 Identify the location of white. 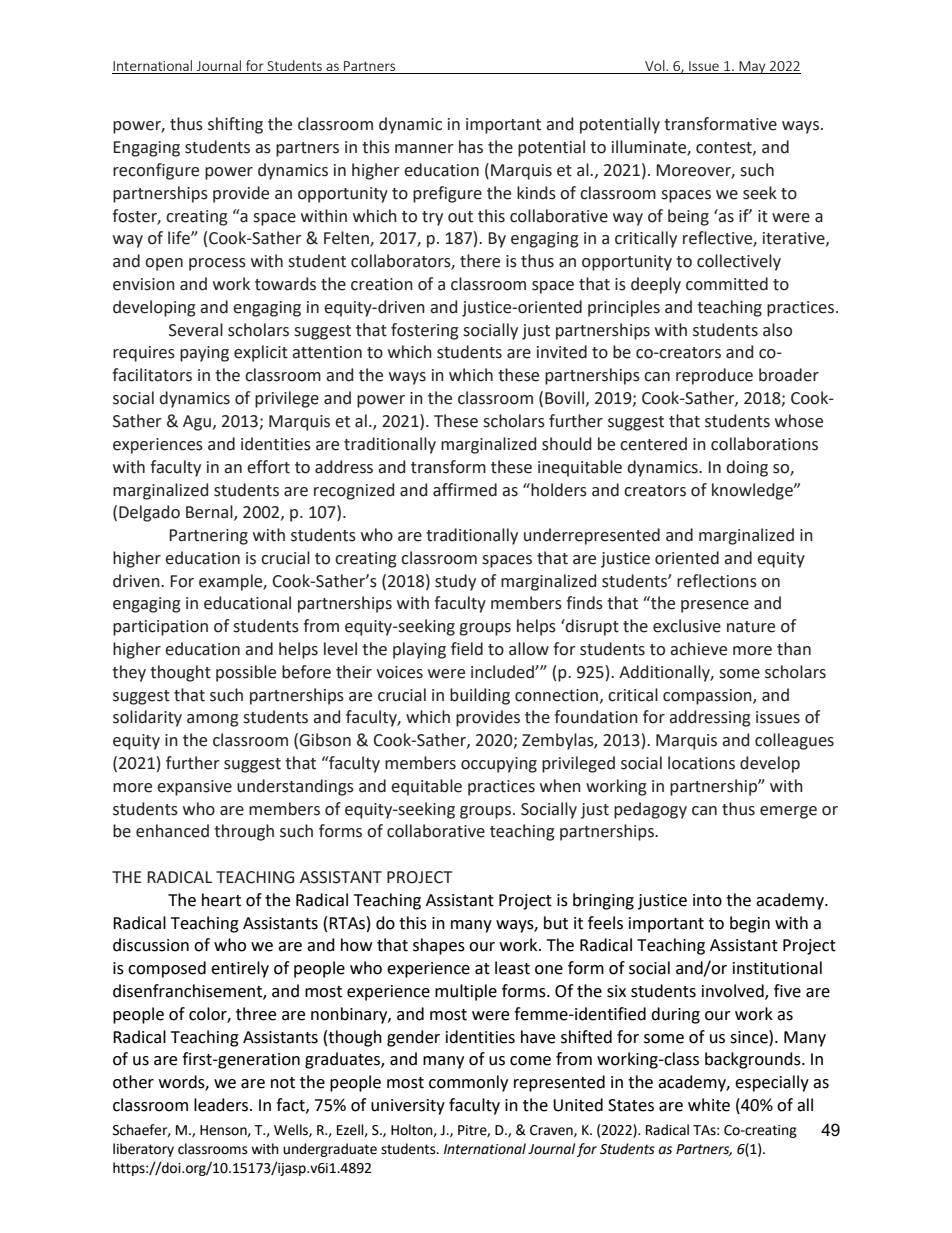
(709, 1105).
